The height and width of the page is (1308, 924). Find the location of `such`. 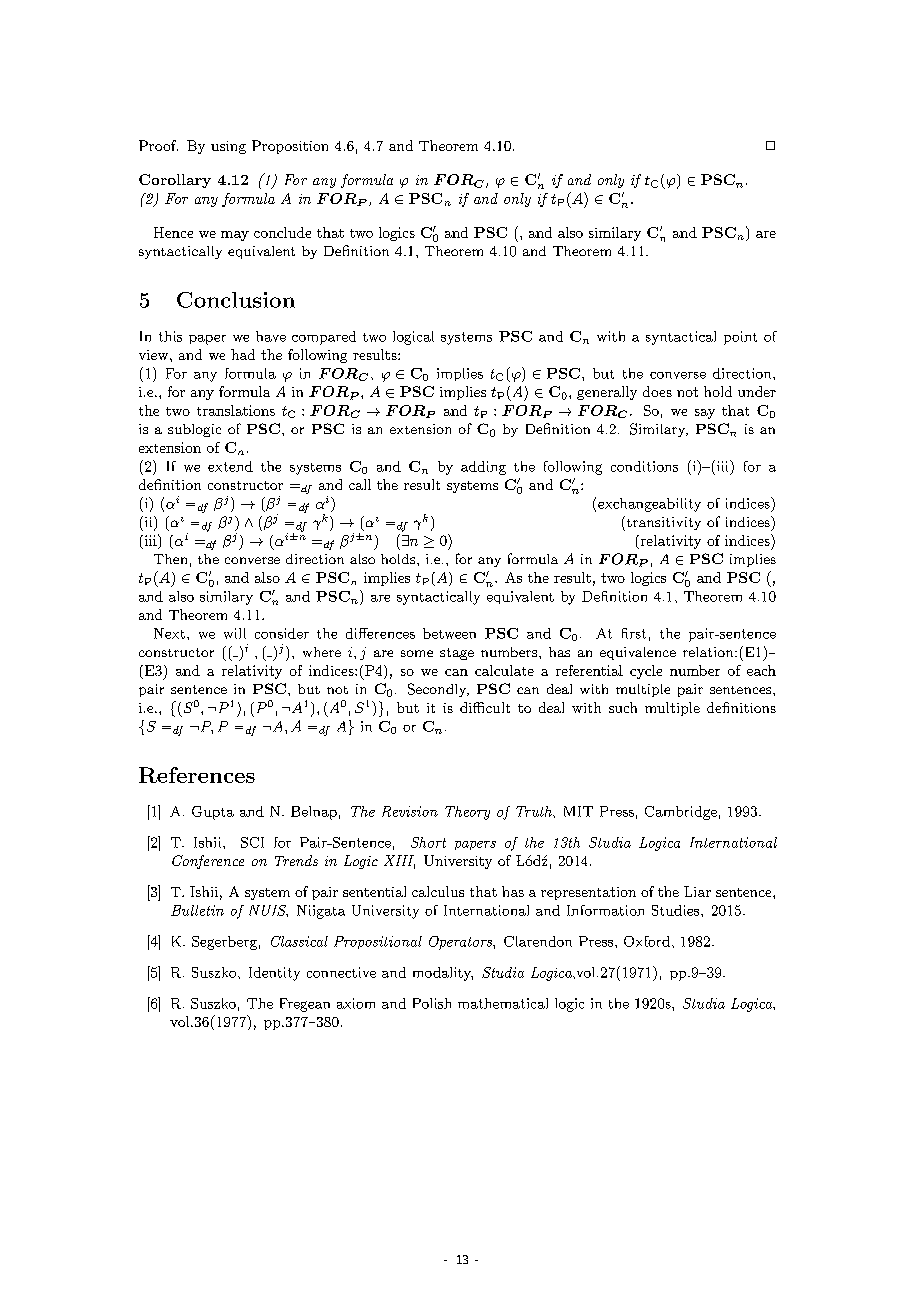

such is located at coordinates (623, 707).
